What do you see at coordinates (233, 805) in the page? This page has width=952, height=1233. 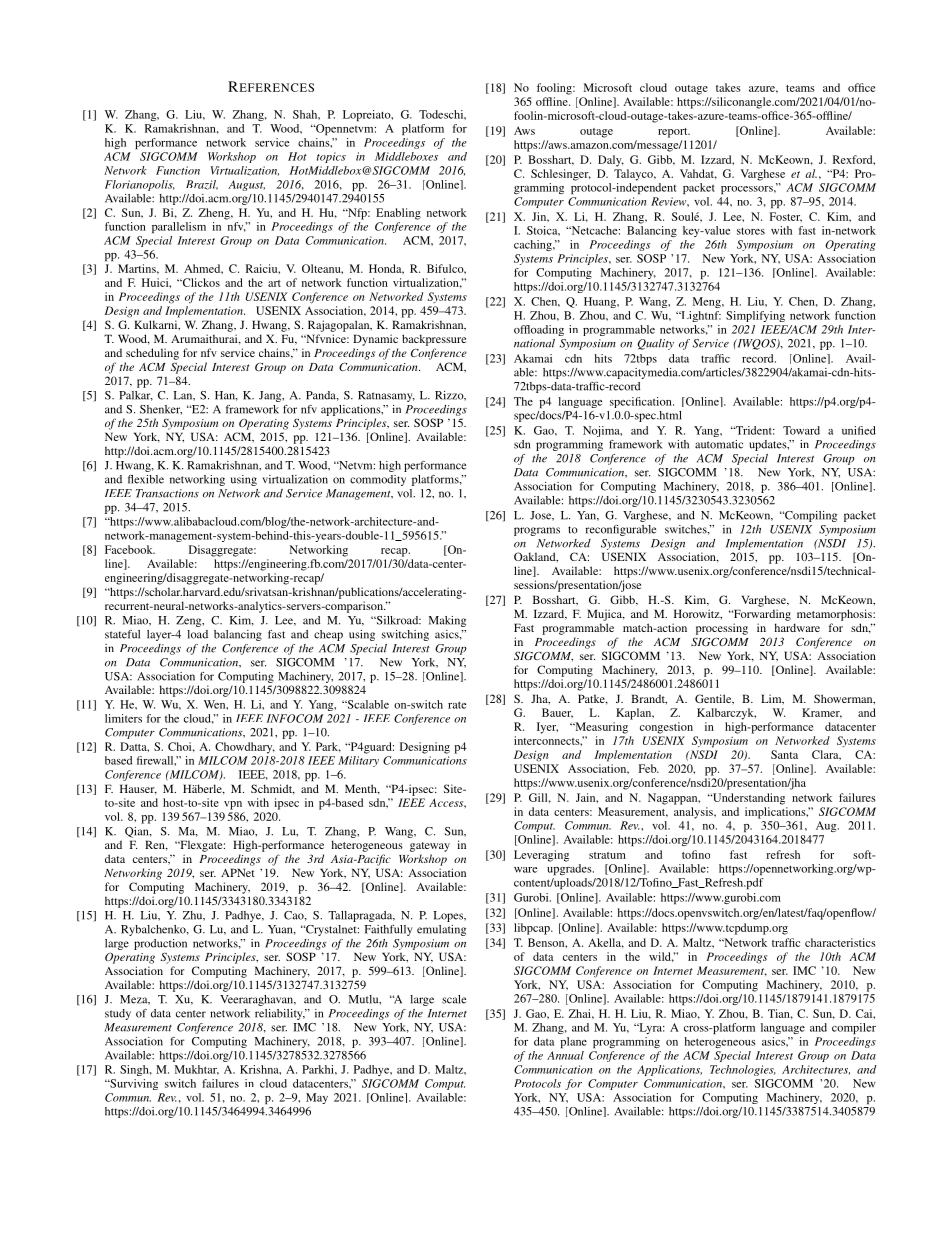 I see `vpn` at bounding box center [233, 805].
